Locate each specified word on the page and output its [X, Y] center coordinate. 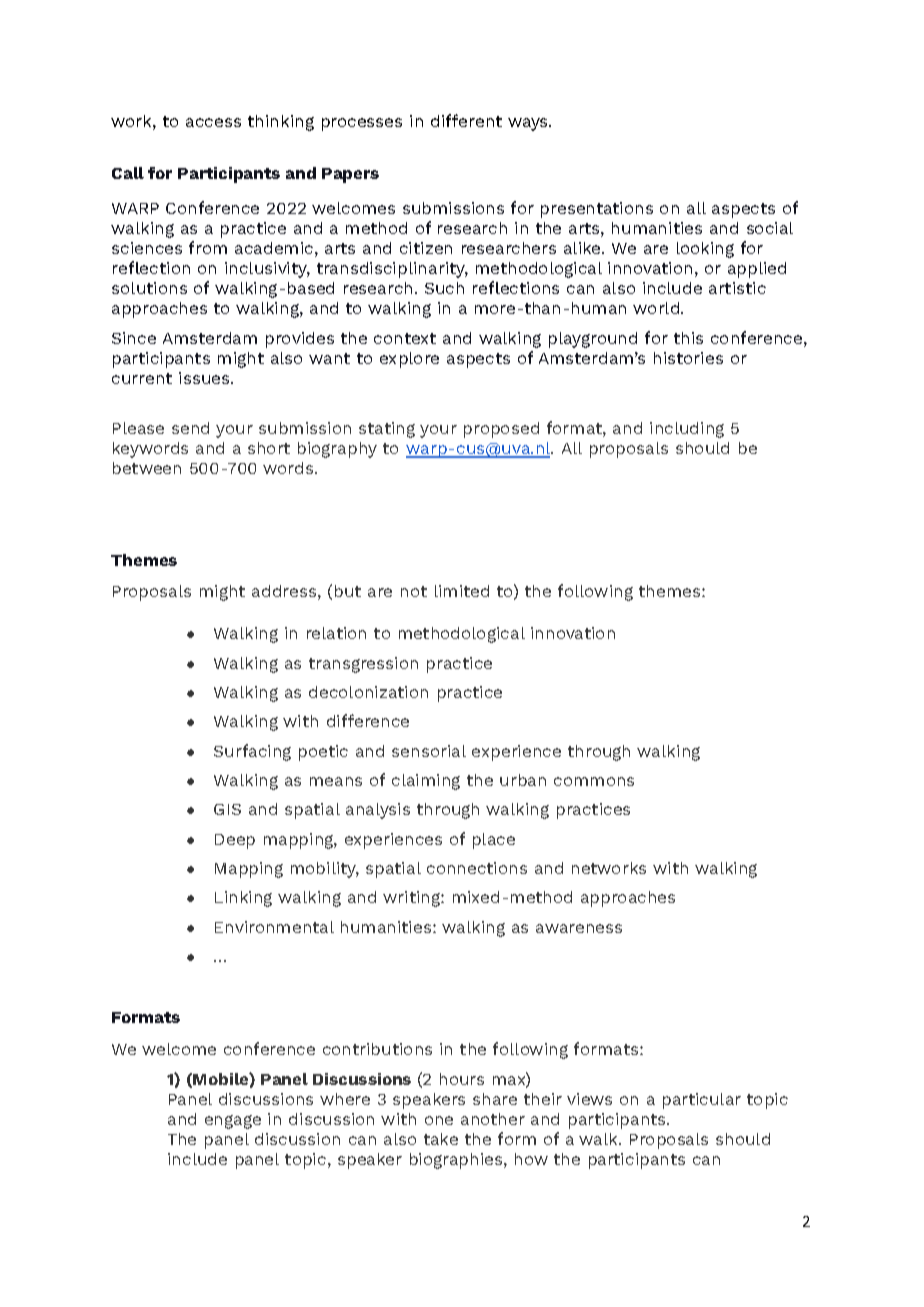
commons [594, 781]
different [466, 120]
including [687, 430]
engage [233, 1122]
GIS [227, 809]
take [441, 1139]
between [147, 468]
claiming [426, 782]
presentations [597, 210]
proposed [501, 430]
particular [702, 1101]
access [213, 122]
